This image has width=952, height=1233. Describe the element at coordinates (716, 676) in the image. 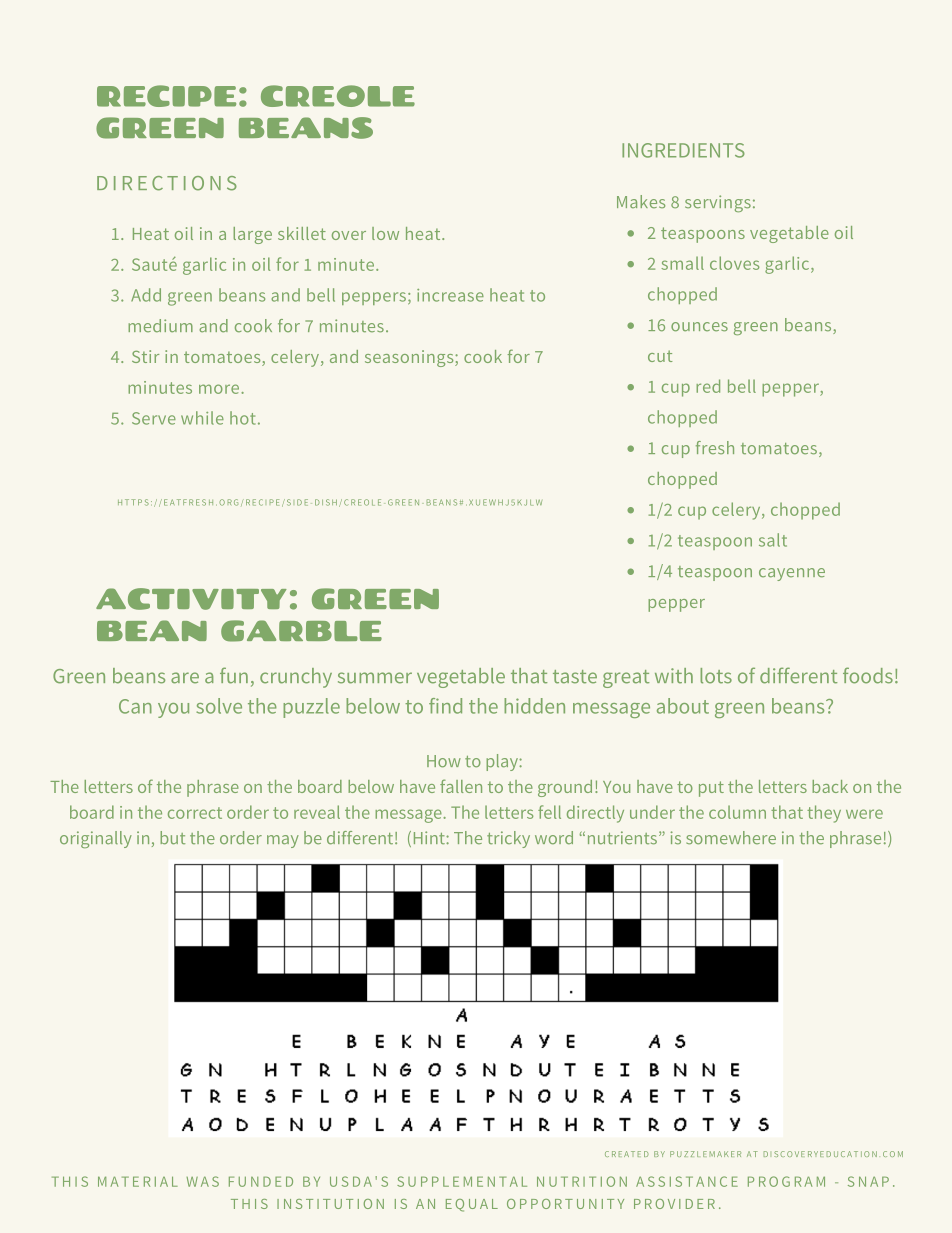

I see `lots` at that location.
